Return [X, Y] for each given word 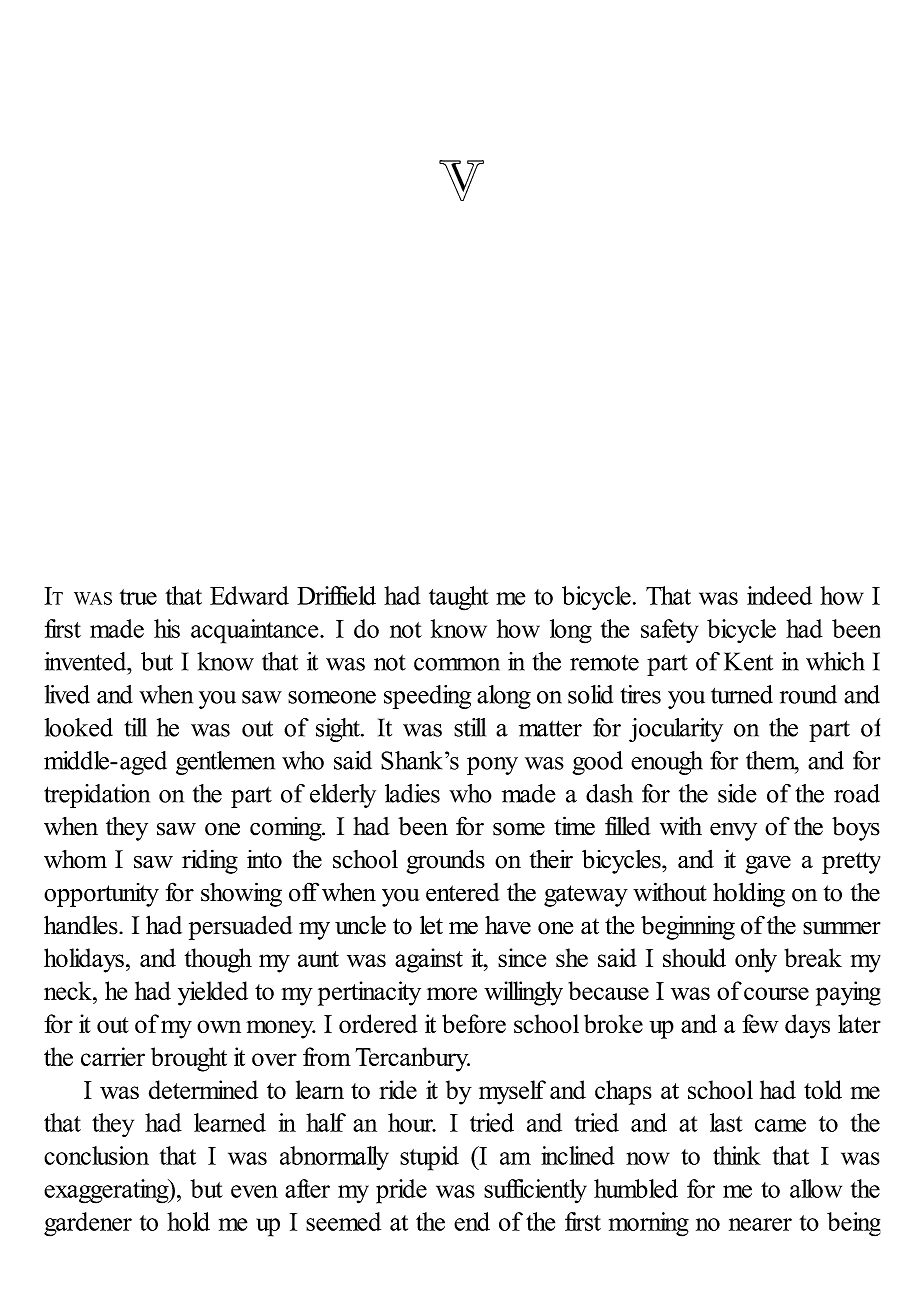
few [760, 1023]
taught [459, 598]
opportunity [101, 895]
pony [492, 766]
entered [463, 892]
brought [189, 1059]
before [474, 1023]
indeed [779, 595]
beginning [688, 927]
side [737, 793]
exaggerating [107, 1191]
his [167, 628]
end [472, 1221]
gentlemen [225, 763]
